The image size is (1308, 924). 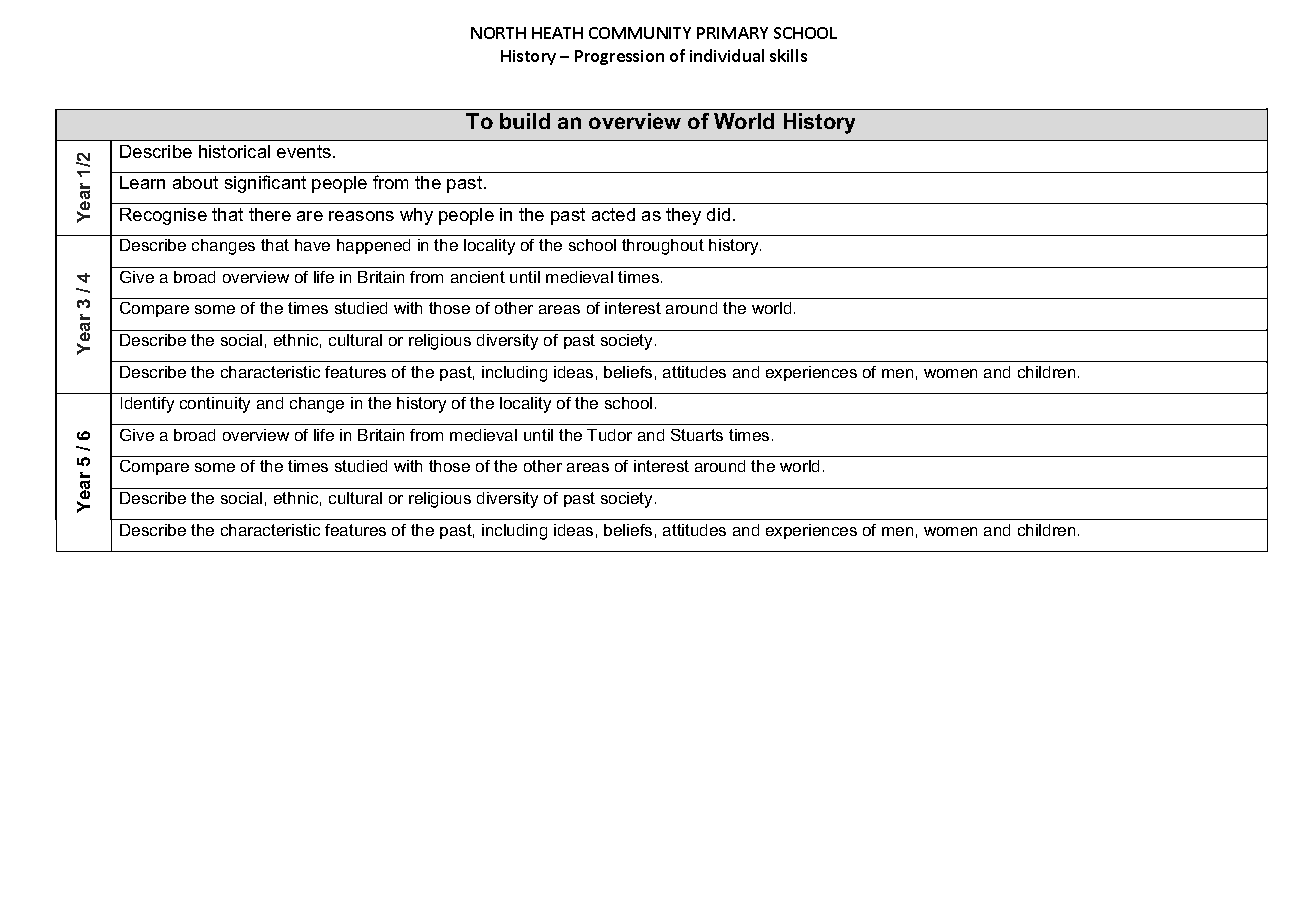 I want to click on they, so click(x=683, y=216).
